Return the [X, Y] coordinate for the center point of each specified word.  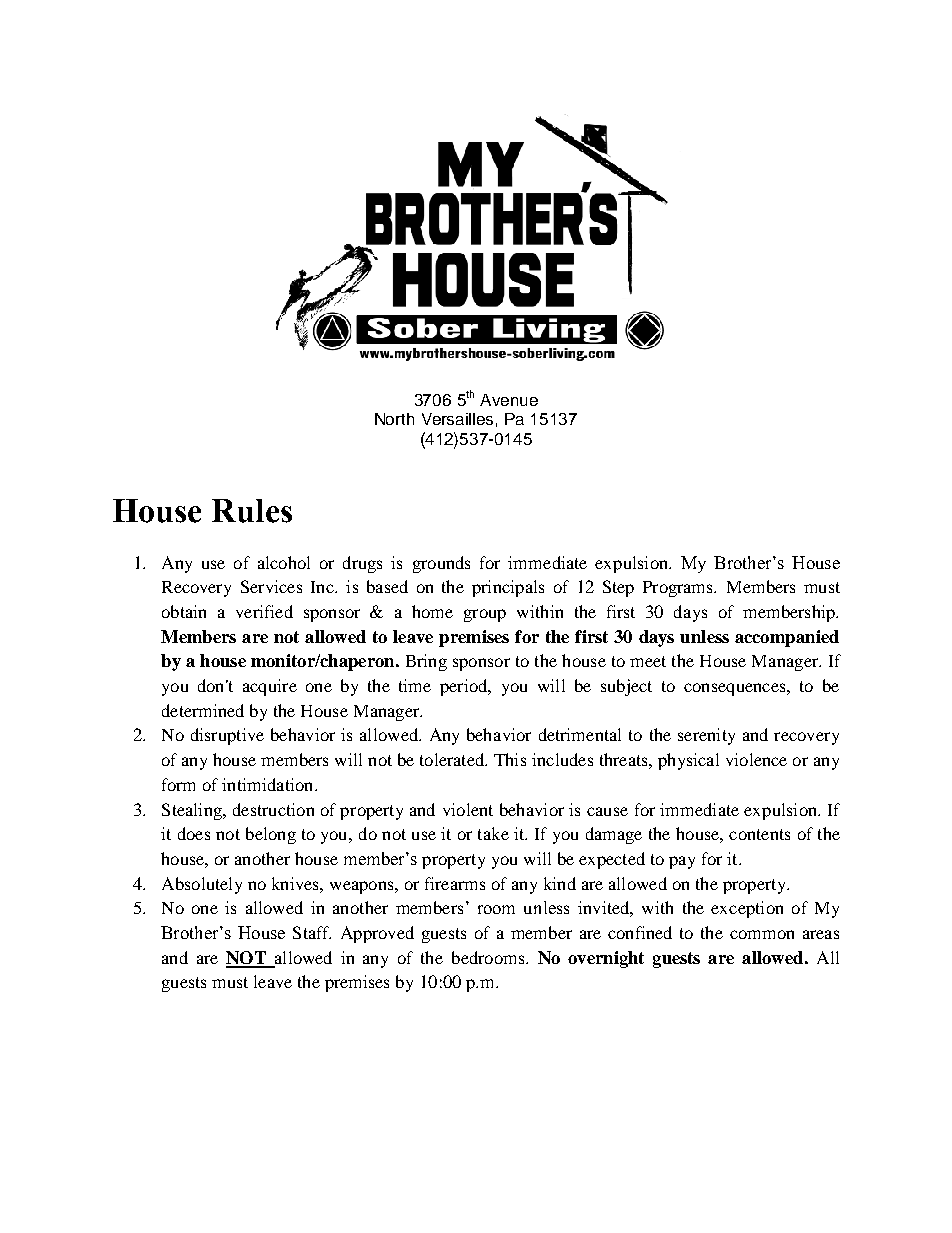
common [762, 934]
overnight [606, 959]
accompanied [787, 638]
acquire [270, 687]
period [465, 687]
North [394, 419]
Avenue [509, 400]
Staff [312, 932]
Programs [679, 589]
